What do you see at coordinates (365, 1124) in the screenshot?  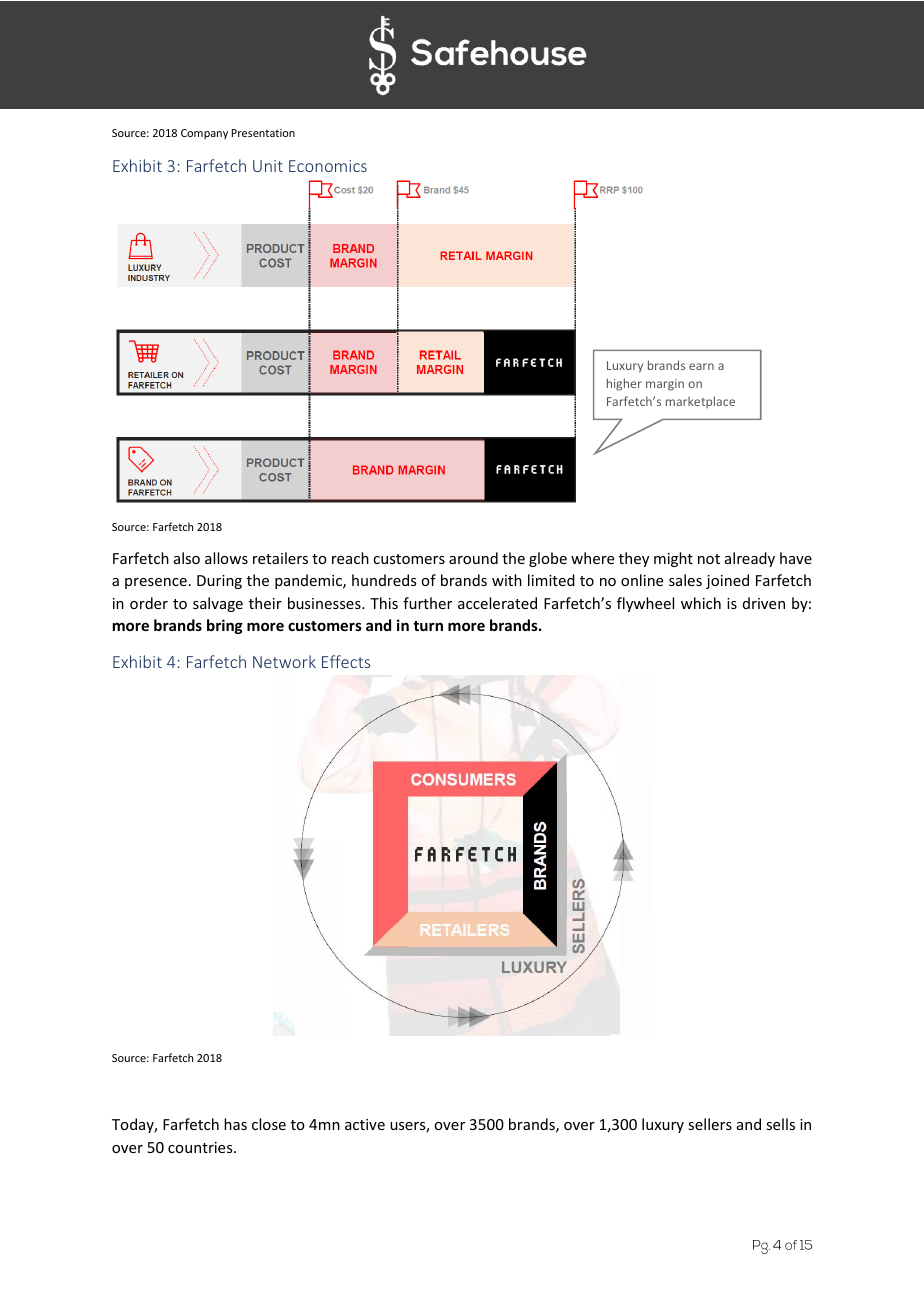 I see `active` at bounding box center [365, 1124].
